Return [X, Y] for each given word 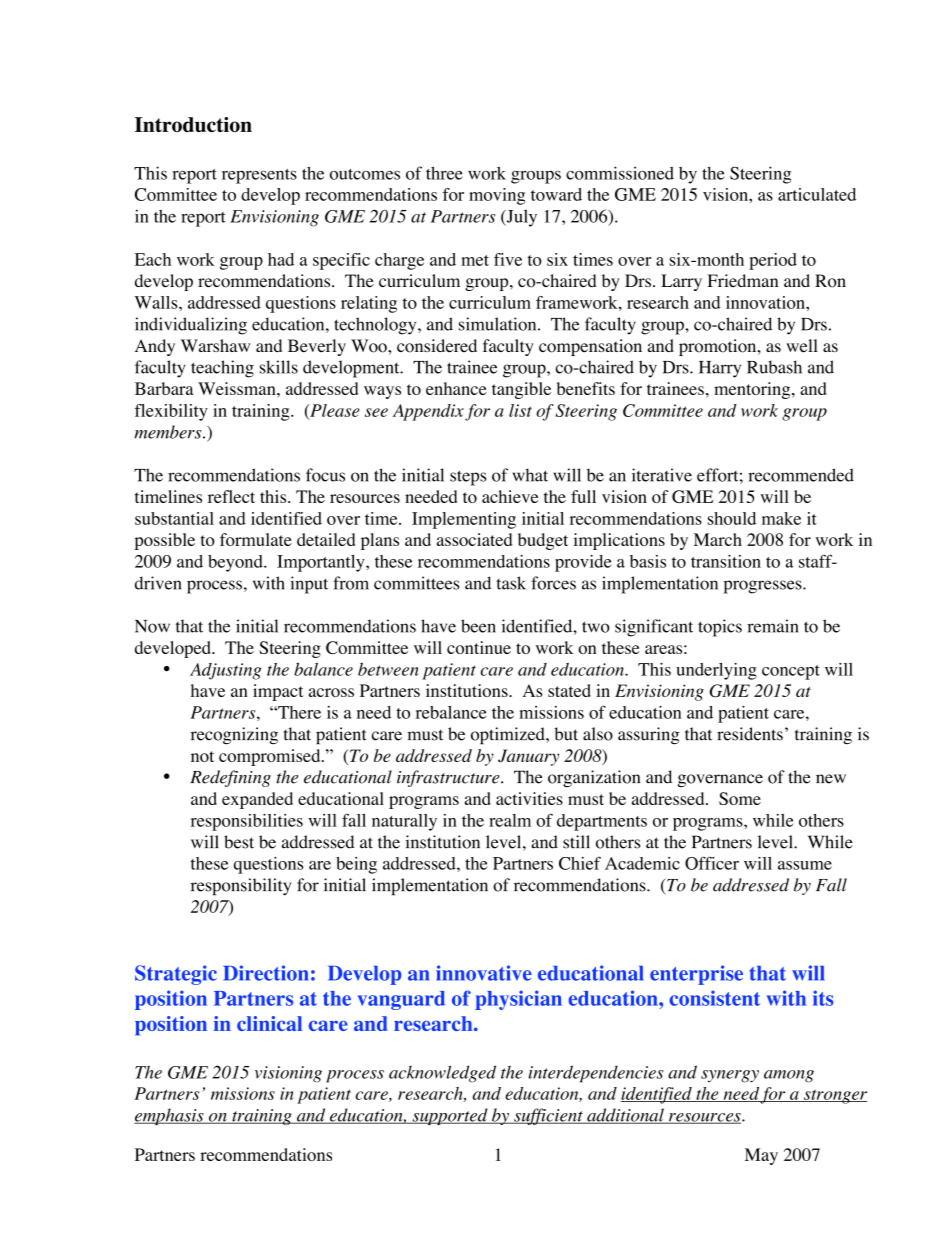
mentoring [753, 390]
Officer [712, 863]
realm [510, 820]
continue [479, 647]
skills [279, 367]
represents [259, 176]
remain [773, 626]
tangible [521, 390]
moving [497, 196]
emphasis [170, 1116]
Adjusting [226, 671]
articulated [817, 194]
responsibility [241, 887]
